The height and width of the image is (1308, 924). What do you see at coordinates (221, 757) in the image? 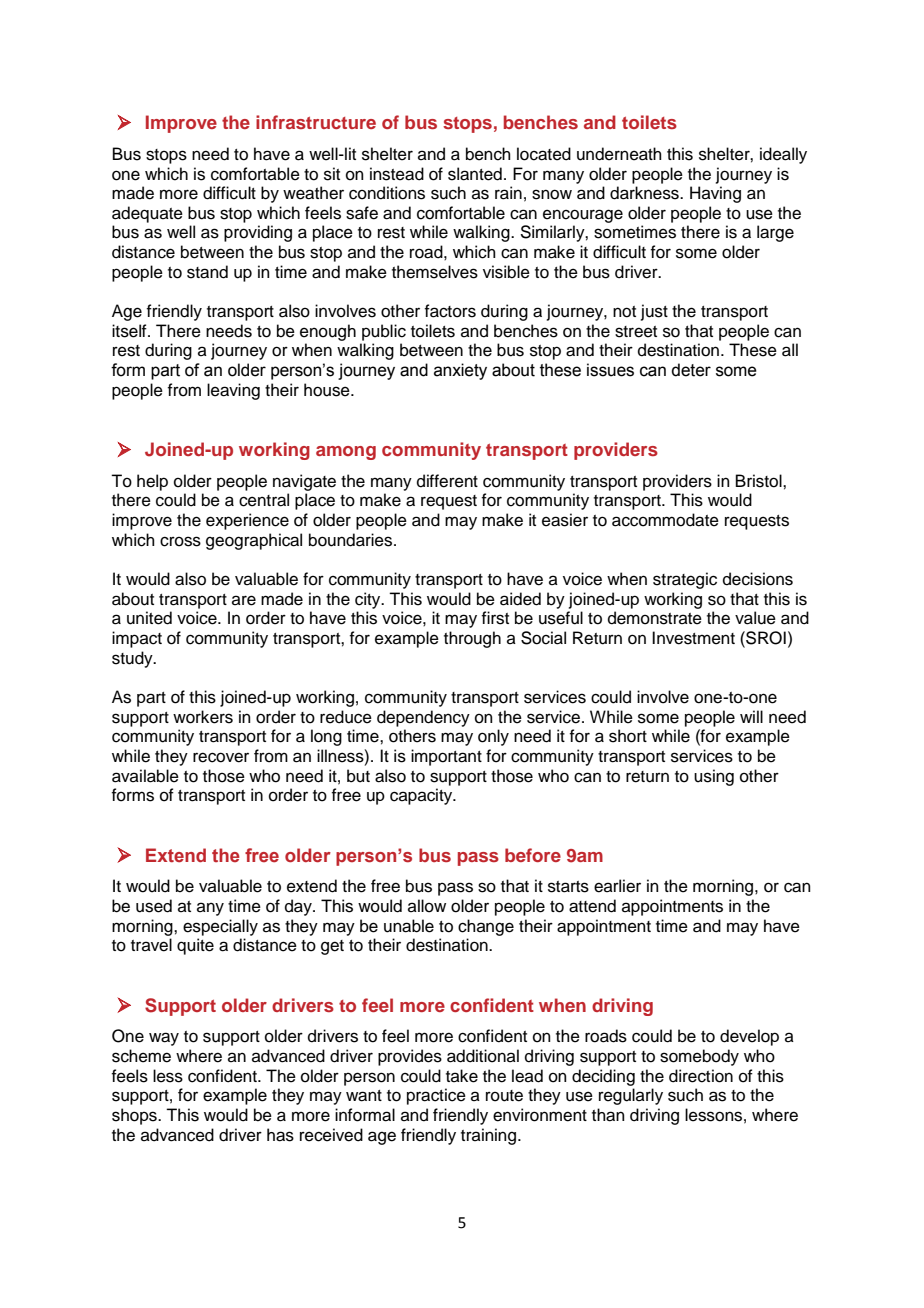
I see `recover` at bounding box center [221, 757].
